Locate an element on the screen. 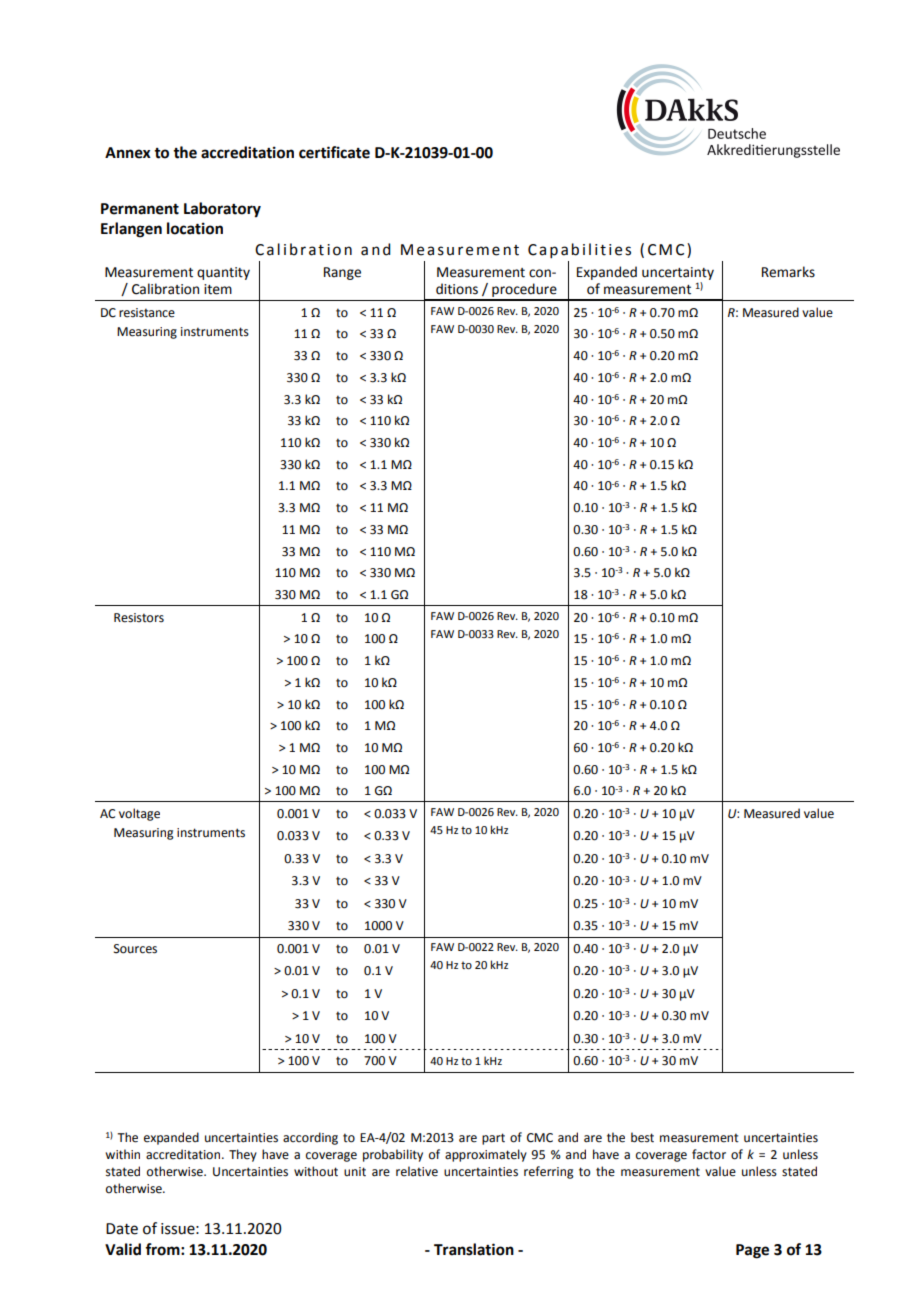 Image resolution: width=924 pixels, height=1308 pixels. Translation is located at coordinates (474, 1249).
